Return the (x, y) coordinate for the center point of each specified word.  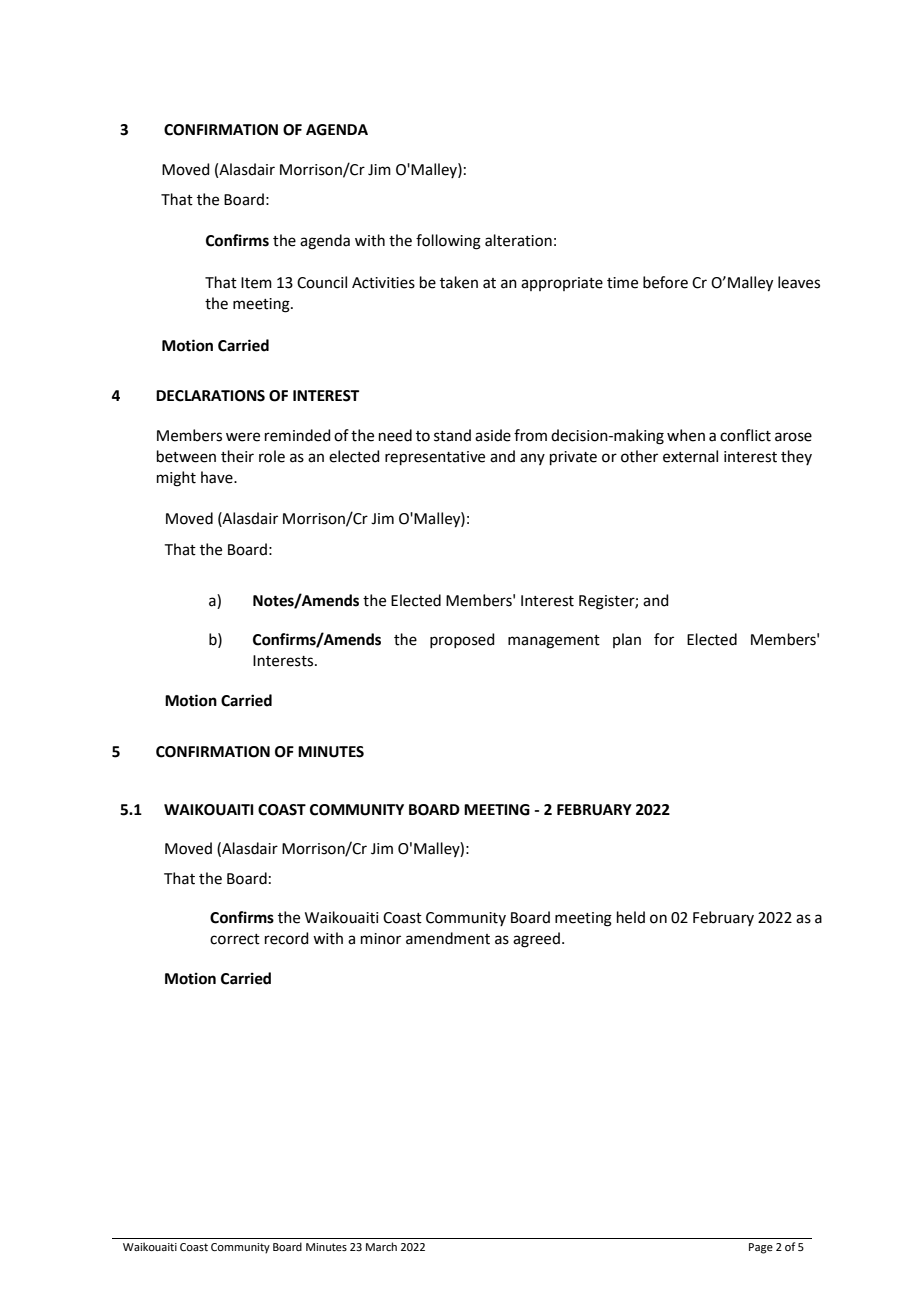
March (381, 1246)
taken (459, 282)
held (631, 917)
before (665, 282)
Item (256, 283)
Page (761, 1248)
